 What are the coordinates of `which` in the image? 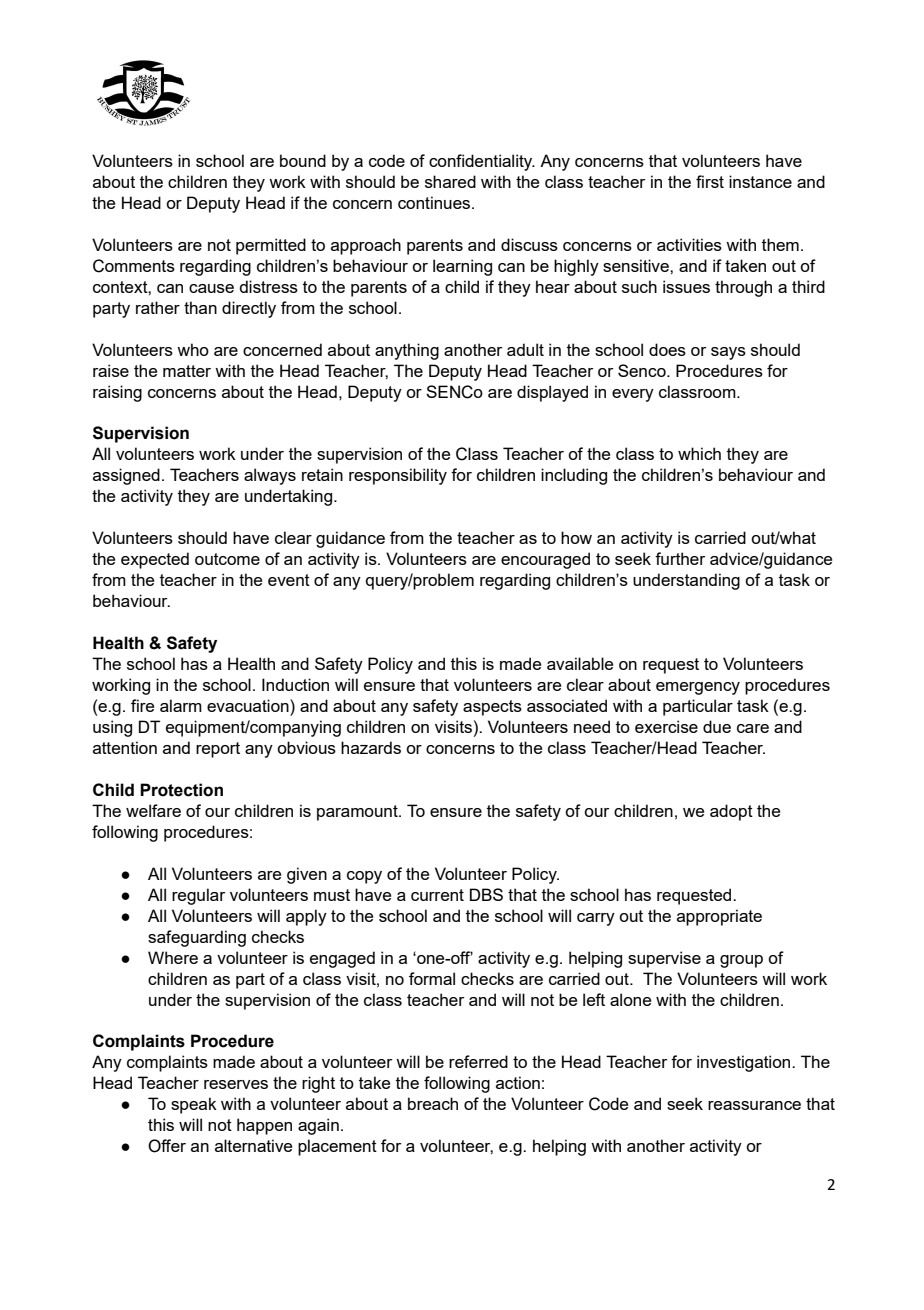 It's located at (699, 453).
